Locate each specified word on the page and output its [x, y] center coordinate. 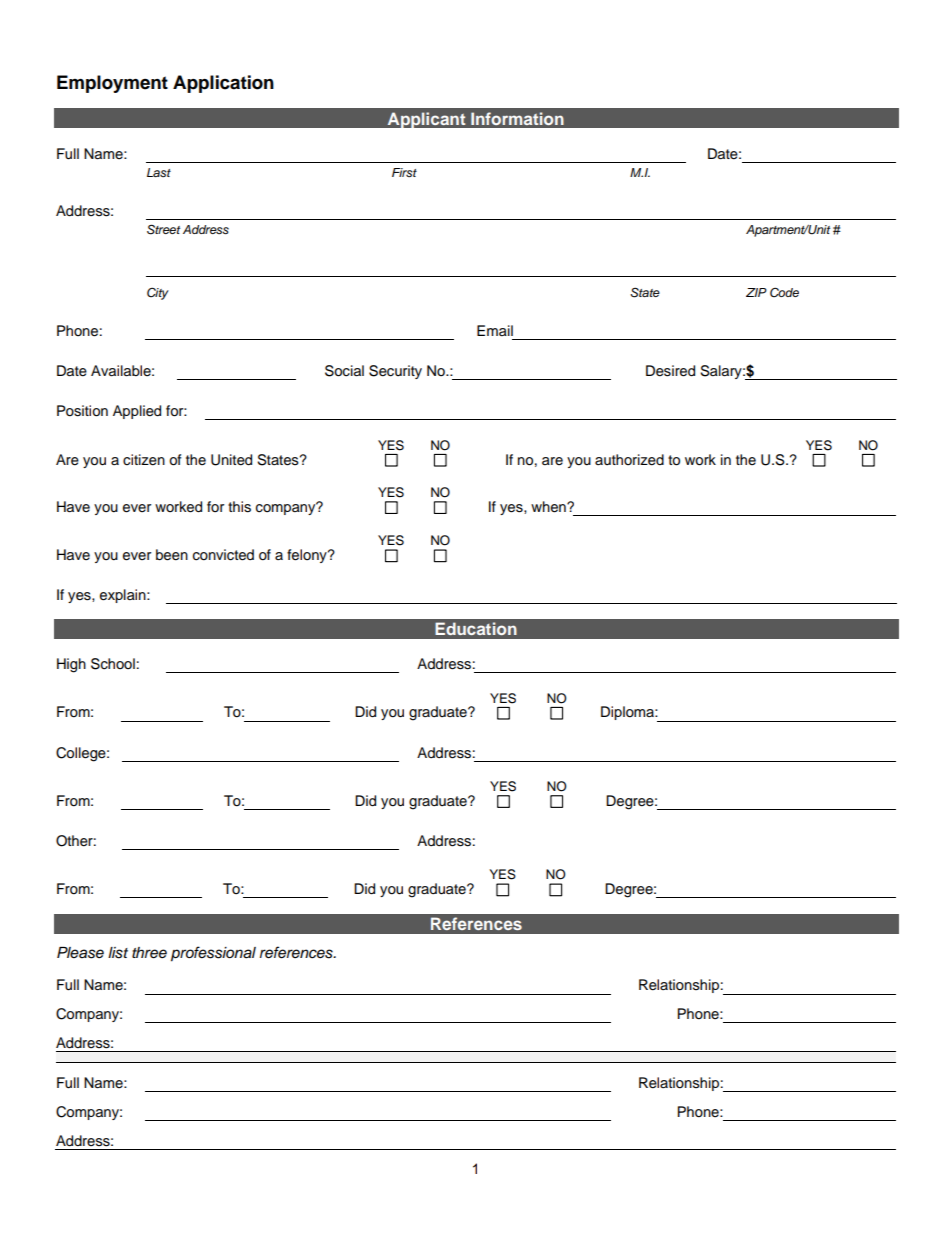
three [149, 953]
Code [784, 292]
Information [517, 118]
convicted [223, 555]
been [172, 555]
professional [213, 954]
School [113, 664]
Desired [670, 371]
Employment [112, 84]
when [549, 507]
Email [495, 330]
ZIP [756, 292]
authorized [629, 460]
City [158, 293]
